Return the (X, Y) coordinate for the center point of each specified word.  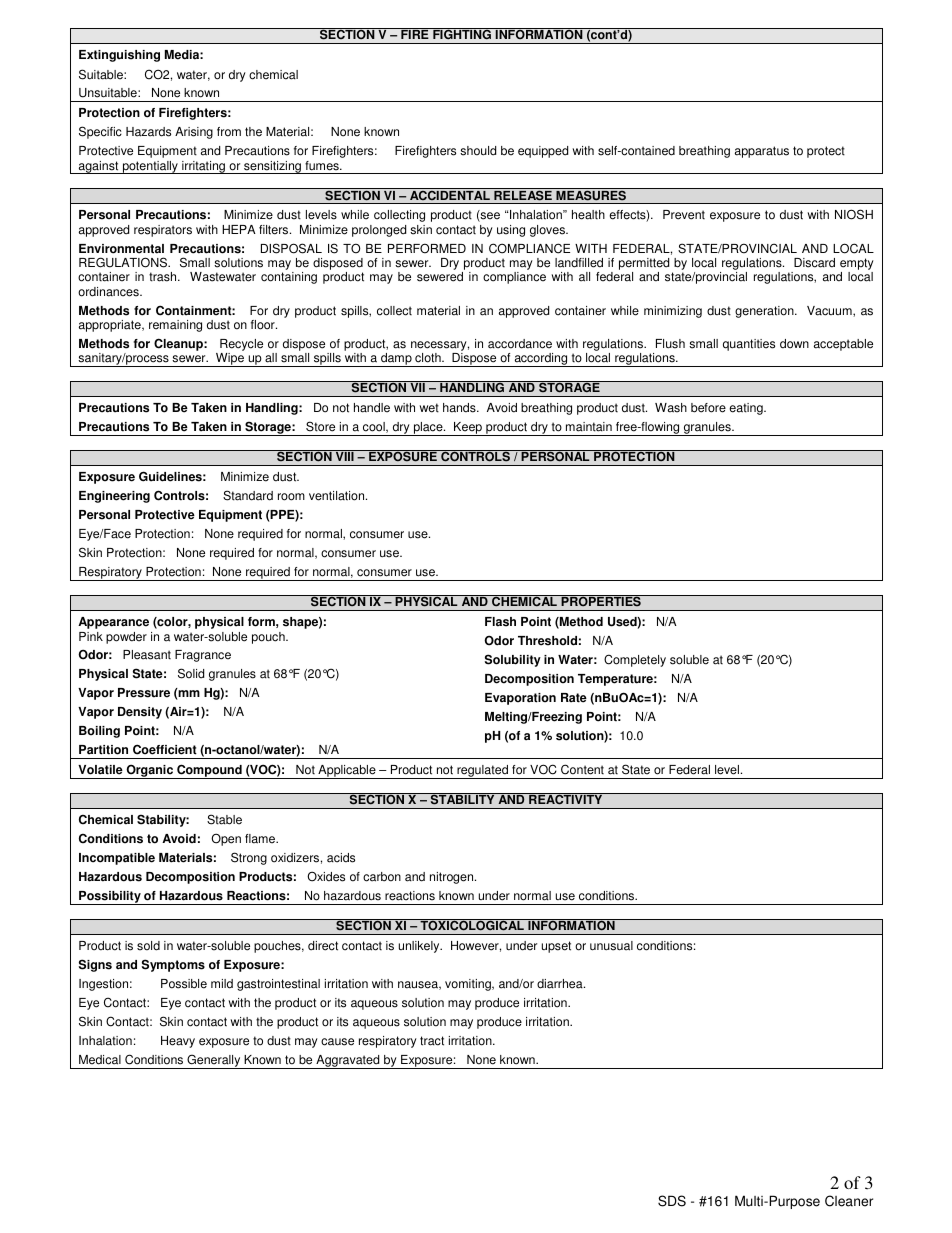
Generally (214, 1061)
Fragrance (203, 656)
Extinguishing (119, 56)
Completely (635, 660)
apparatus (762, 152)
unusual (611, 946)
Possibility (110, 898)
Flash (500, 622)
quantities (749, 345)
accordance (520, 344)
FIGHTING (462, 34)
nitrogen (453, 878)
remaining (175, 326)
